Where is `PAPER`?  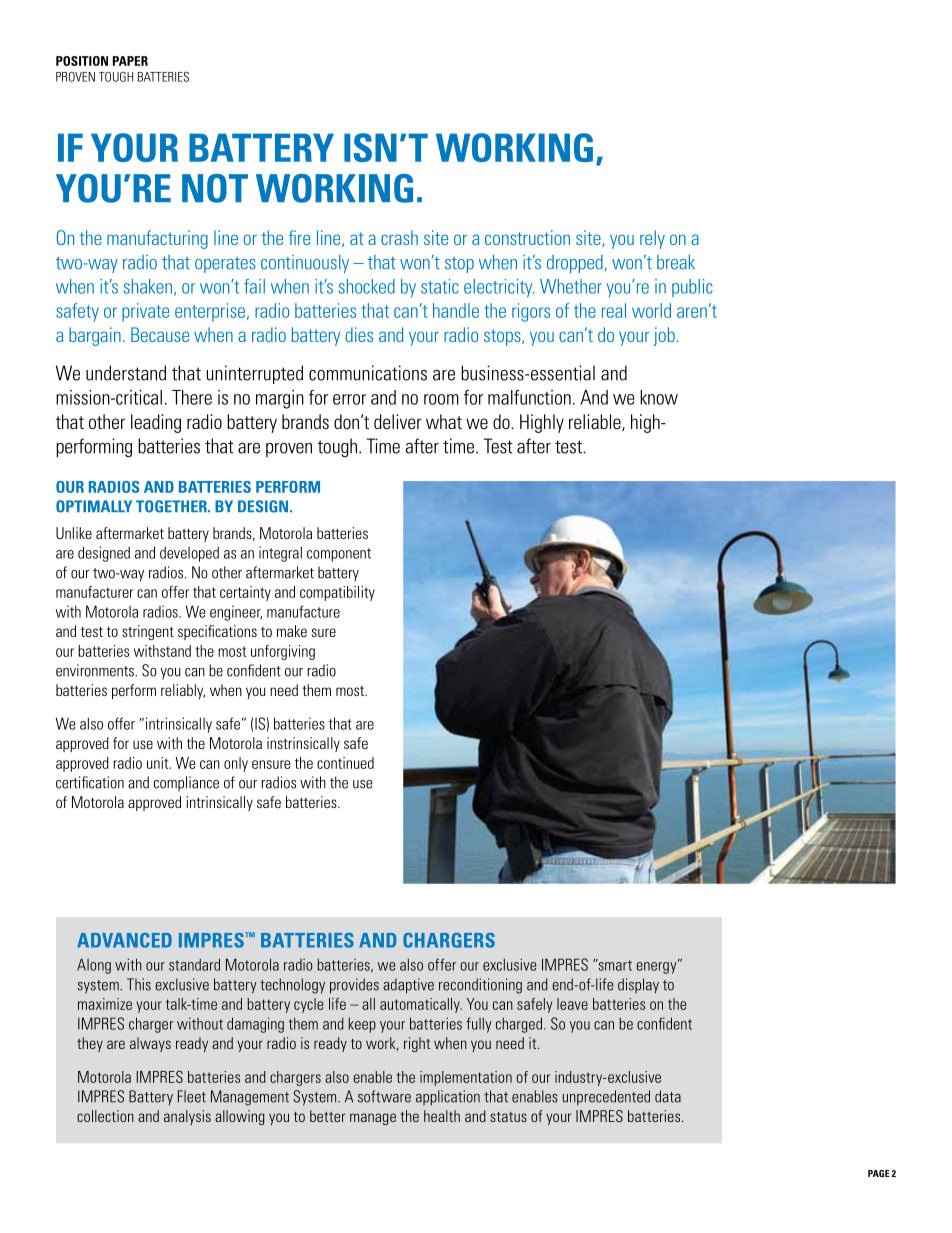 PAPER is located at coordinates (130, 61).
